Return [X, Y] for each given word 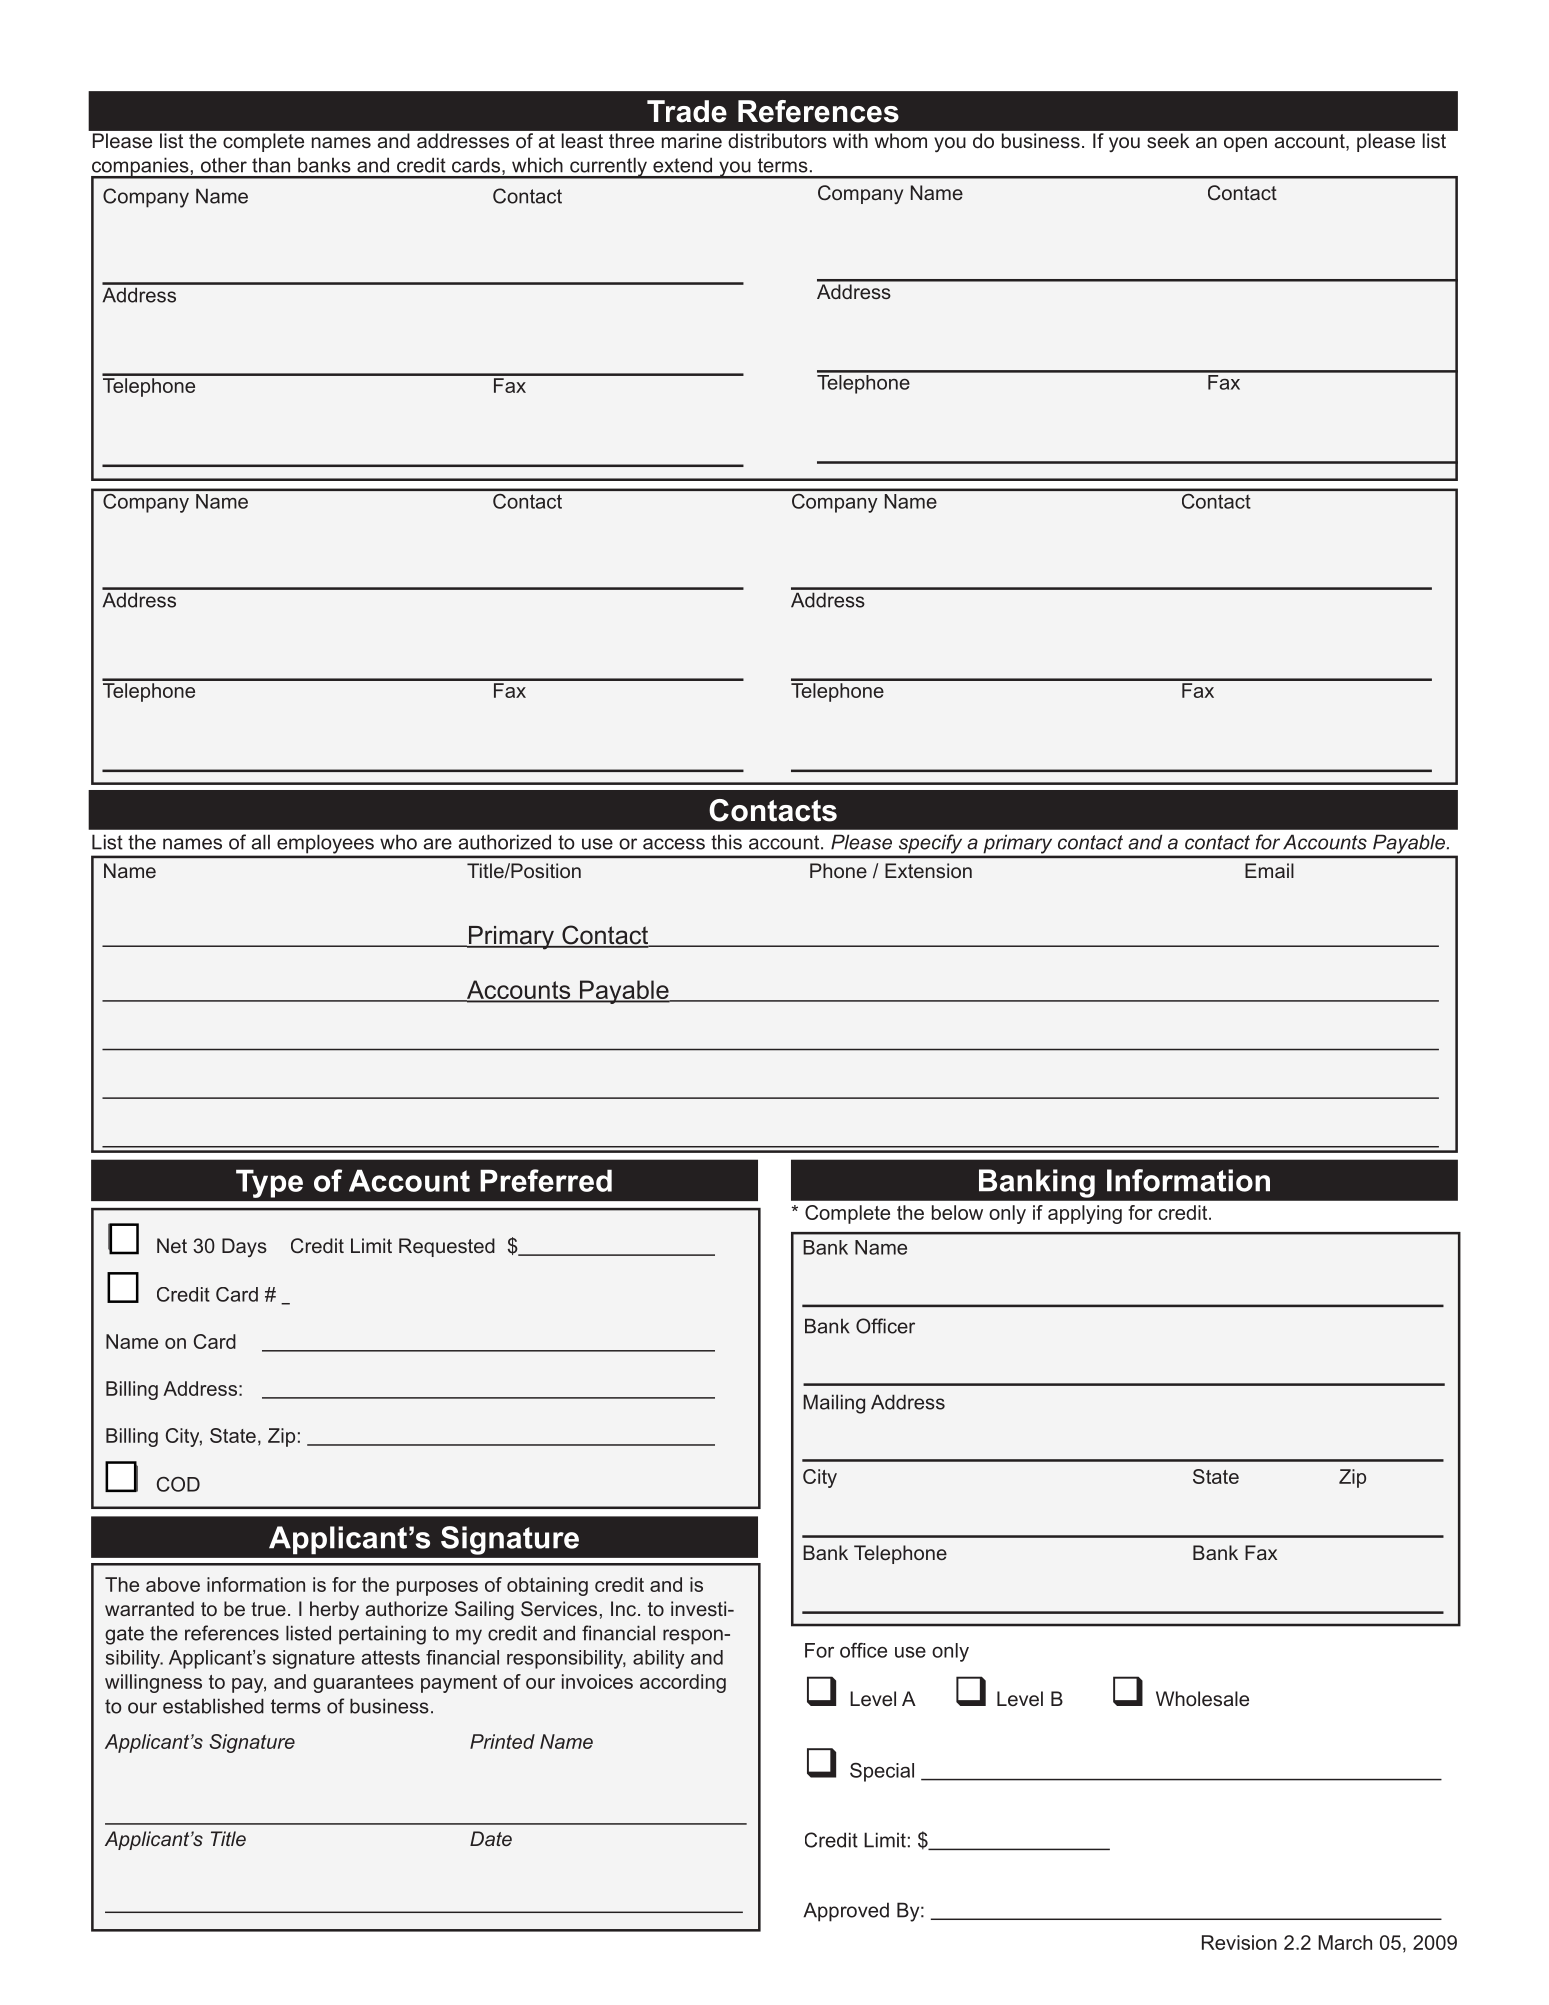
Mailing [834, 1404]
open [1245, 144]
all [260, 842]
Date [491, 1838]
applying [1085, 1214]
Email [1269, 870]
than [271, 165]
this [726, 842]
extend [682, 165]
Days [244, 1247]
